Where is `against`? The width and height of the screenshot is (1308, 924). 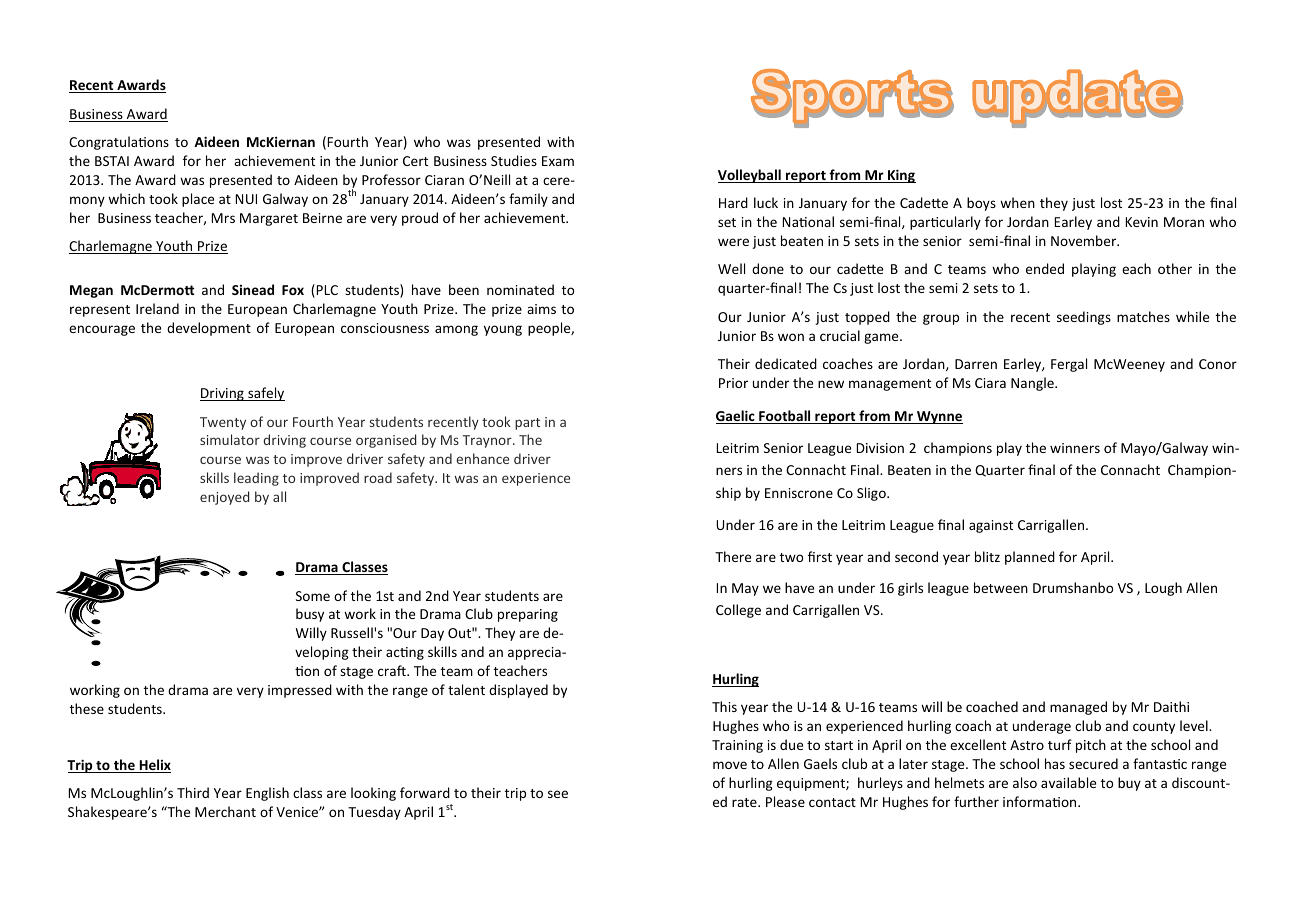
against is located at coordinates (991, 526).
